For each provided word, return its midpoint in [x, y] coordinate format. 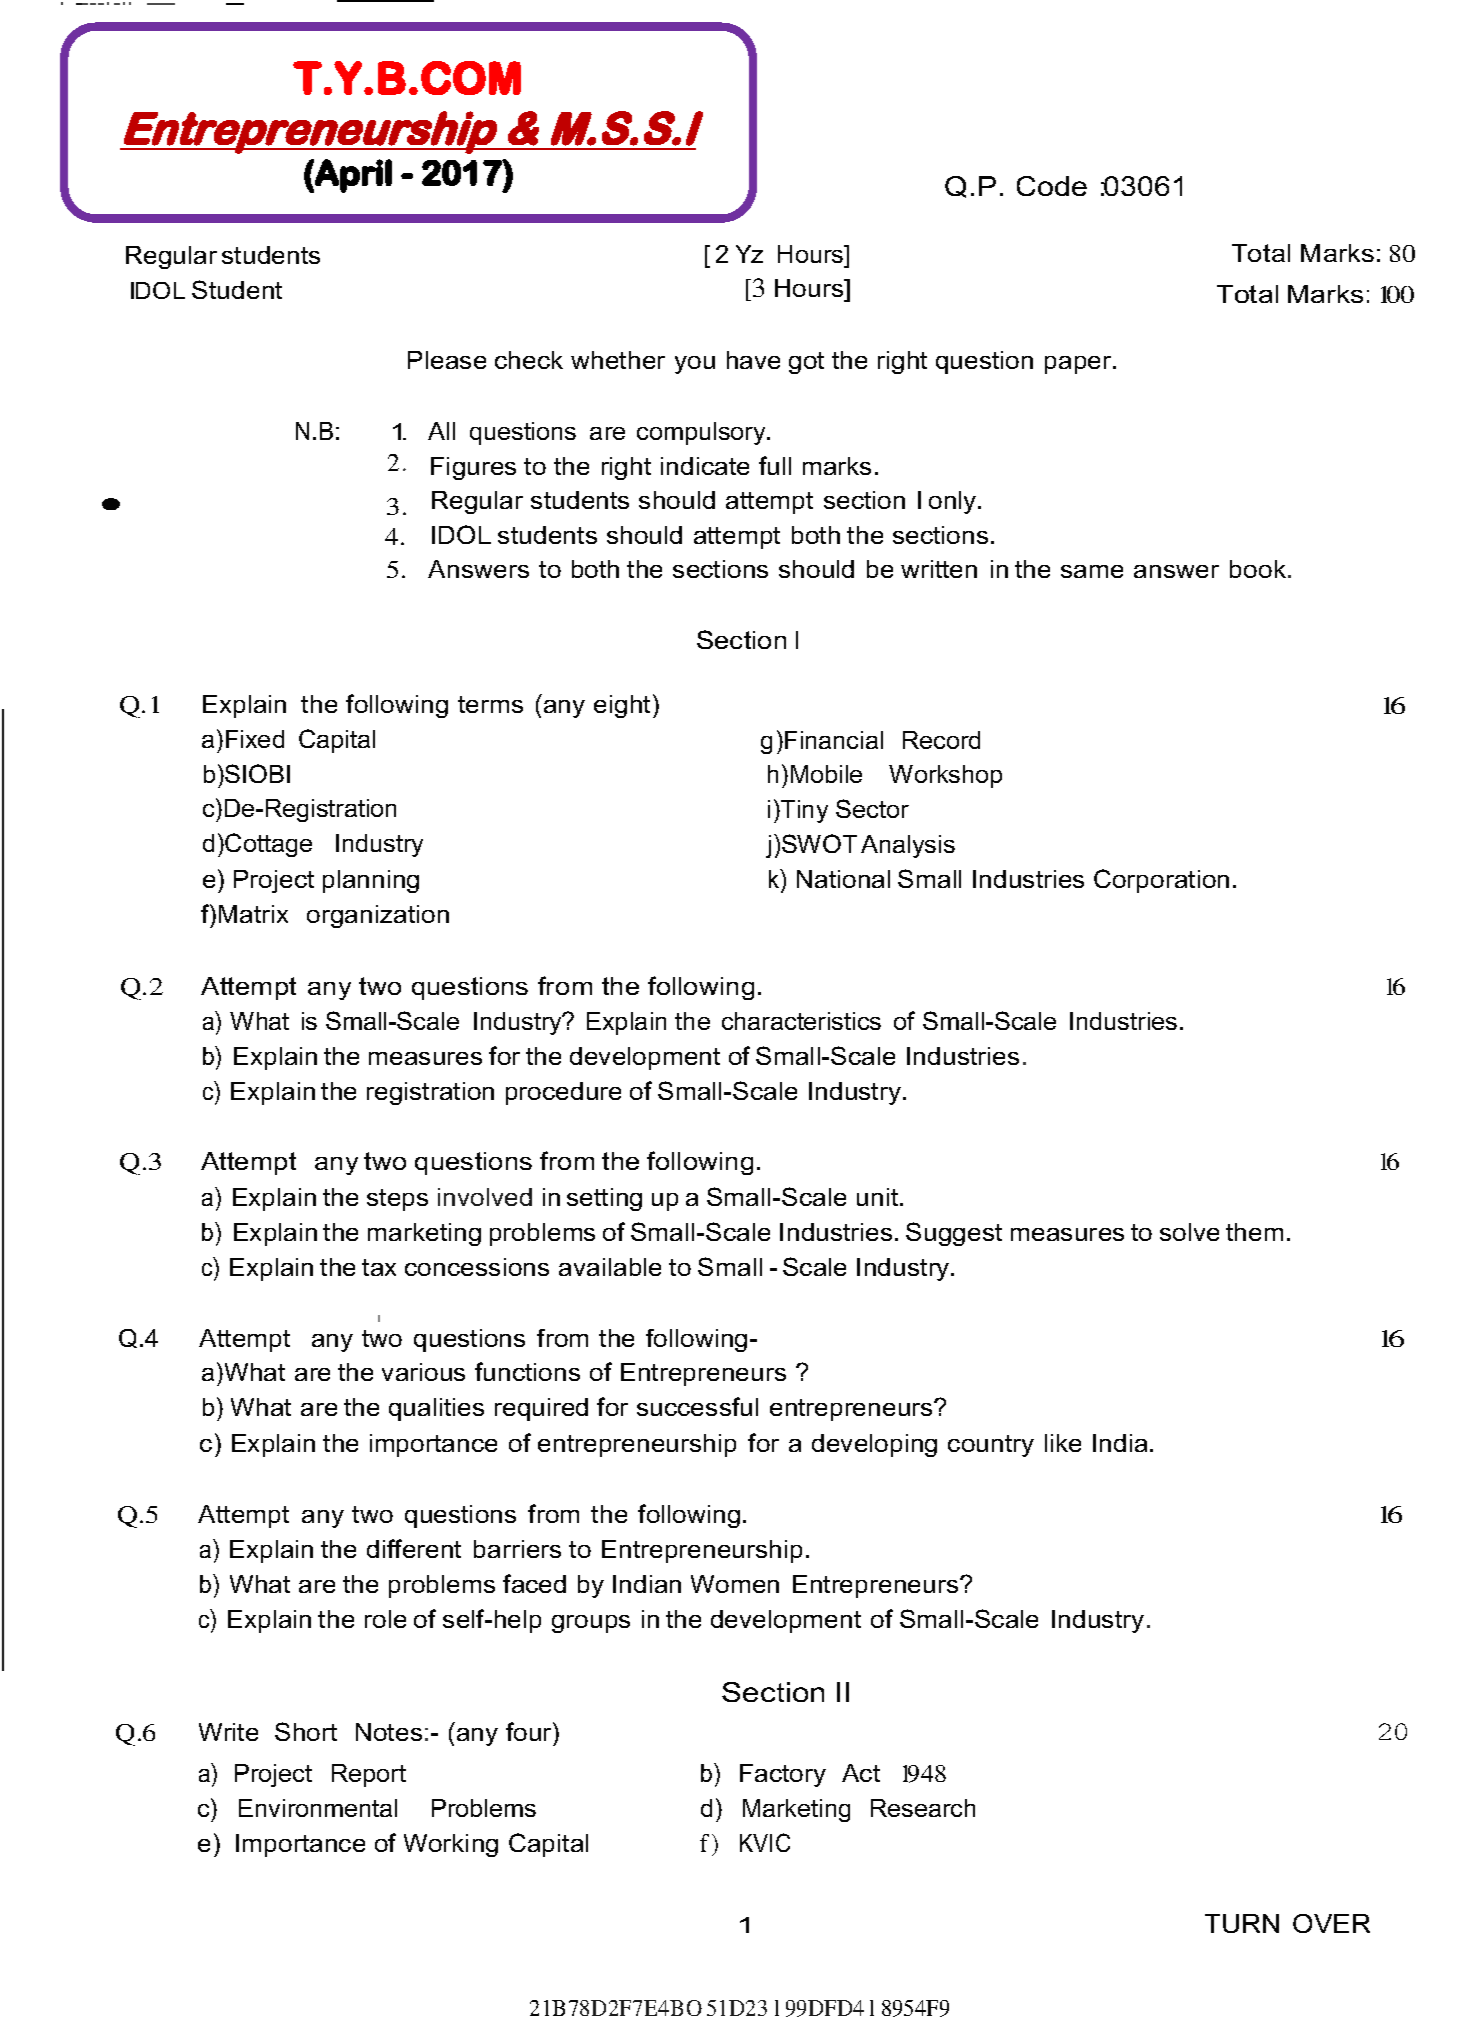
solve [1189, 1232]
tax [379, 1267]
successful [697, 1406]
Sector [872, 808]
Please [447, 360]
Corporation [1161, 881]
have [753, 360]
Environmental [318, 1808]
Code [1052, 186]
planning [371, 881]
